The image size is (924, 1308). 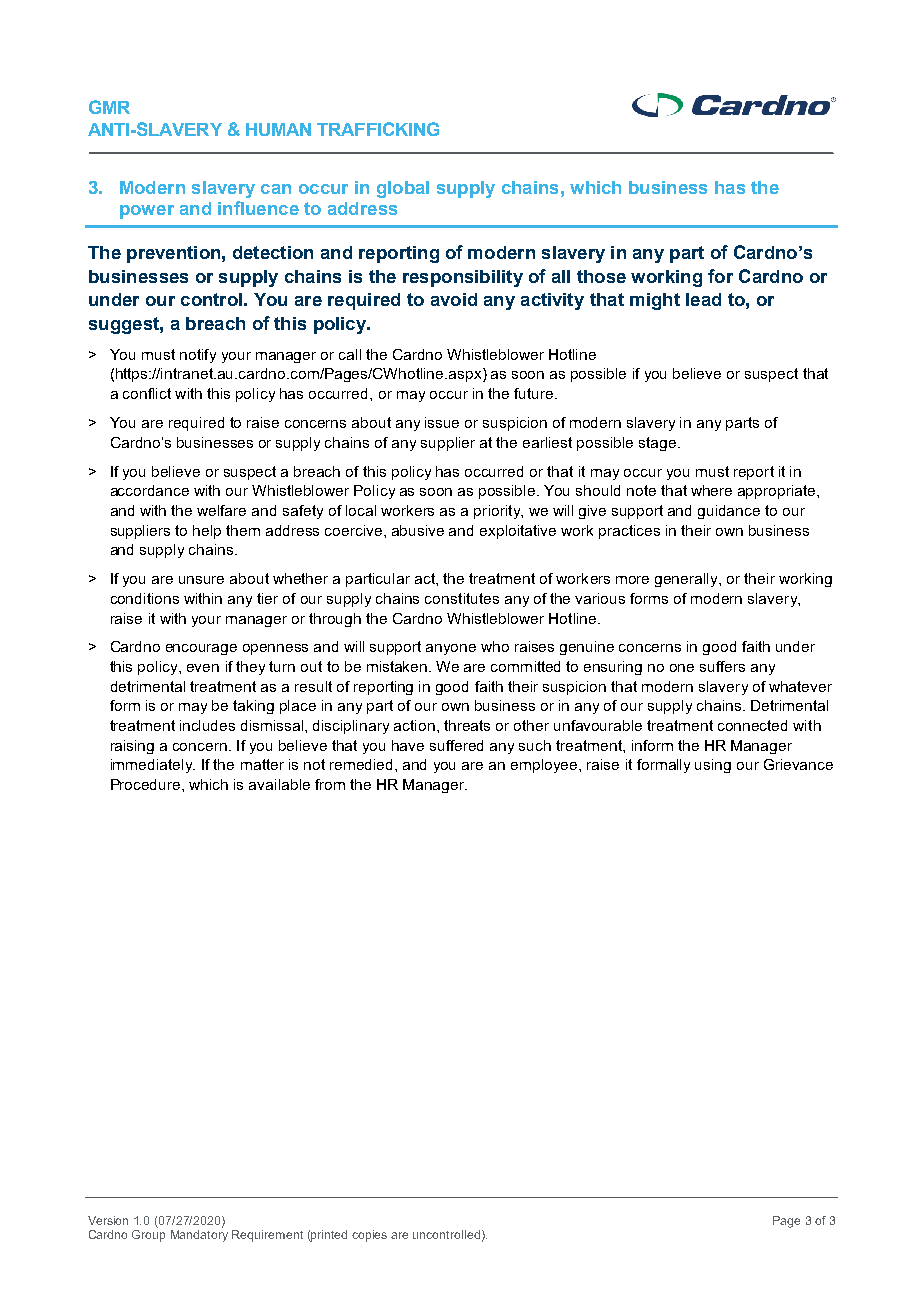 I want to click on lead, so click(x=703, y=299).
